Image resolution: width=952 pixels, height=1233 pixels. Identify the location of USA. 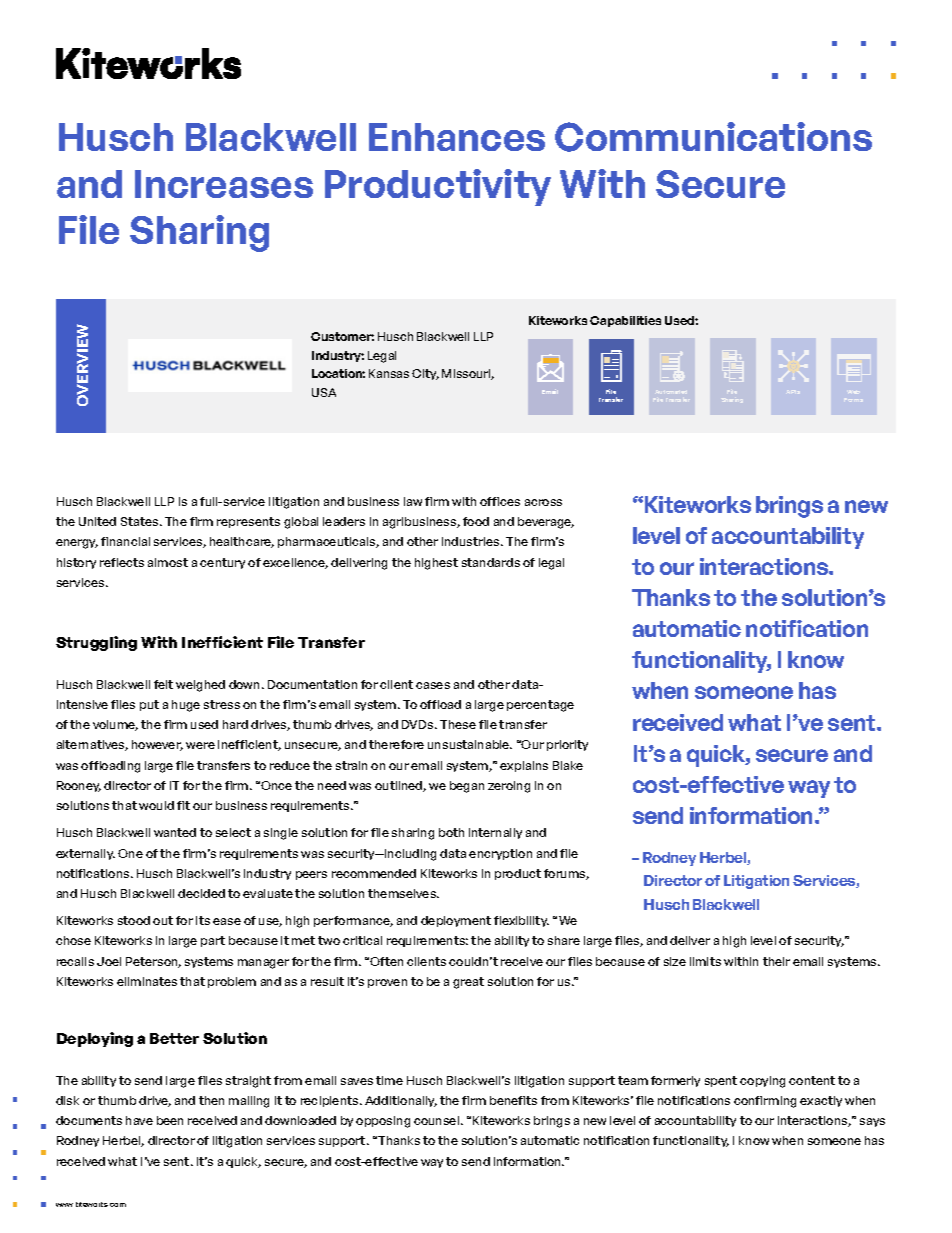
(324, 392).
